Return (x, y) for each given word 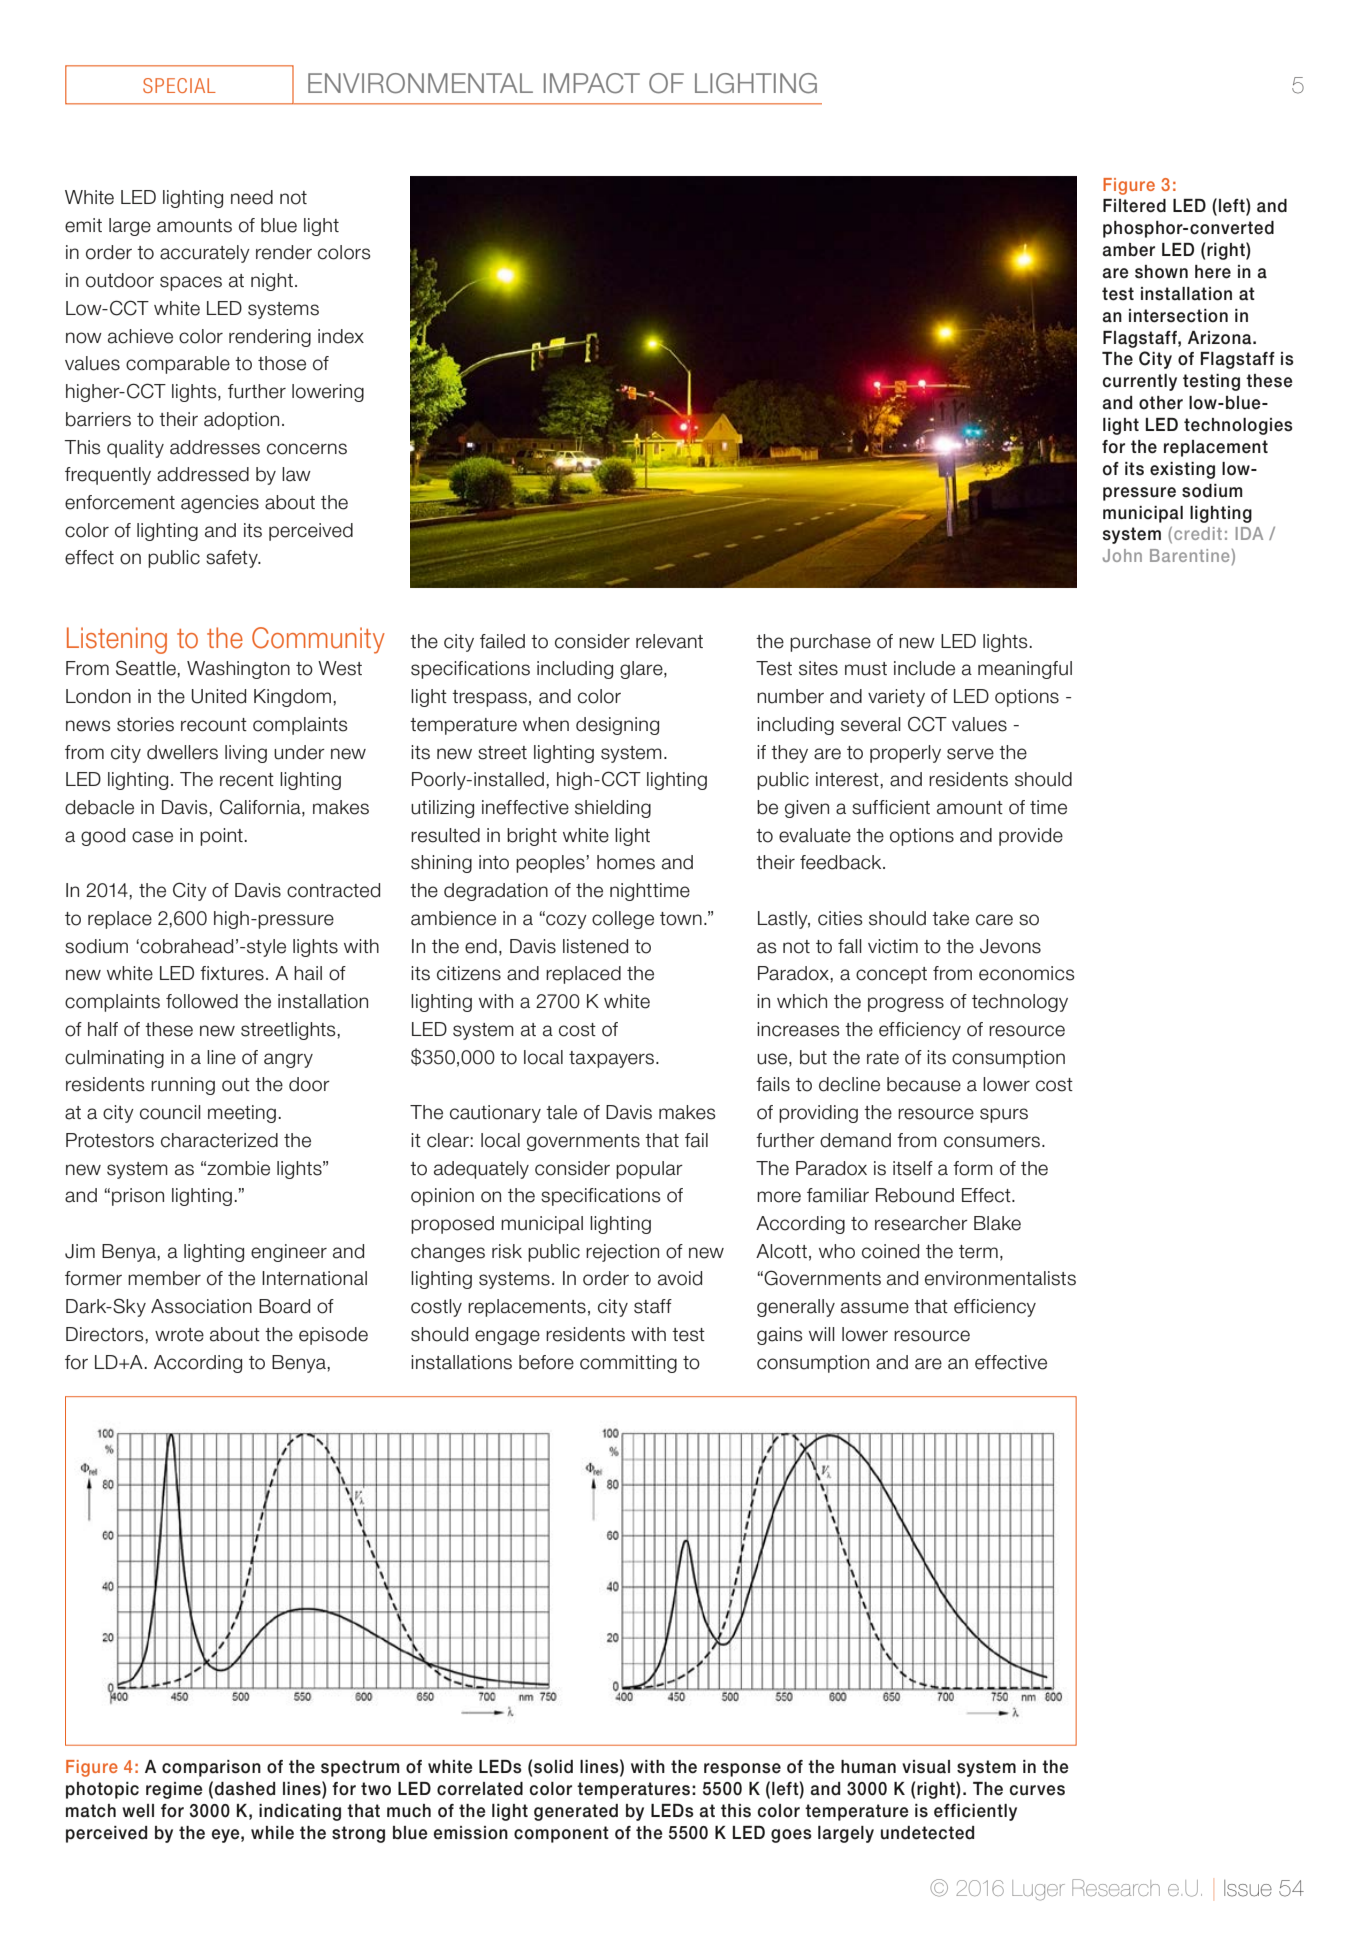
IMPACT (592, 83)
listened (595, 946)
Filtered (1134, 206)
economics (1027, 973)
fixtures (232, 973)
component (561, 1834)
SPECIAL (179, 85)
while (272, 1833)
